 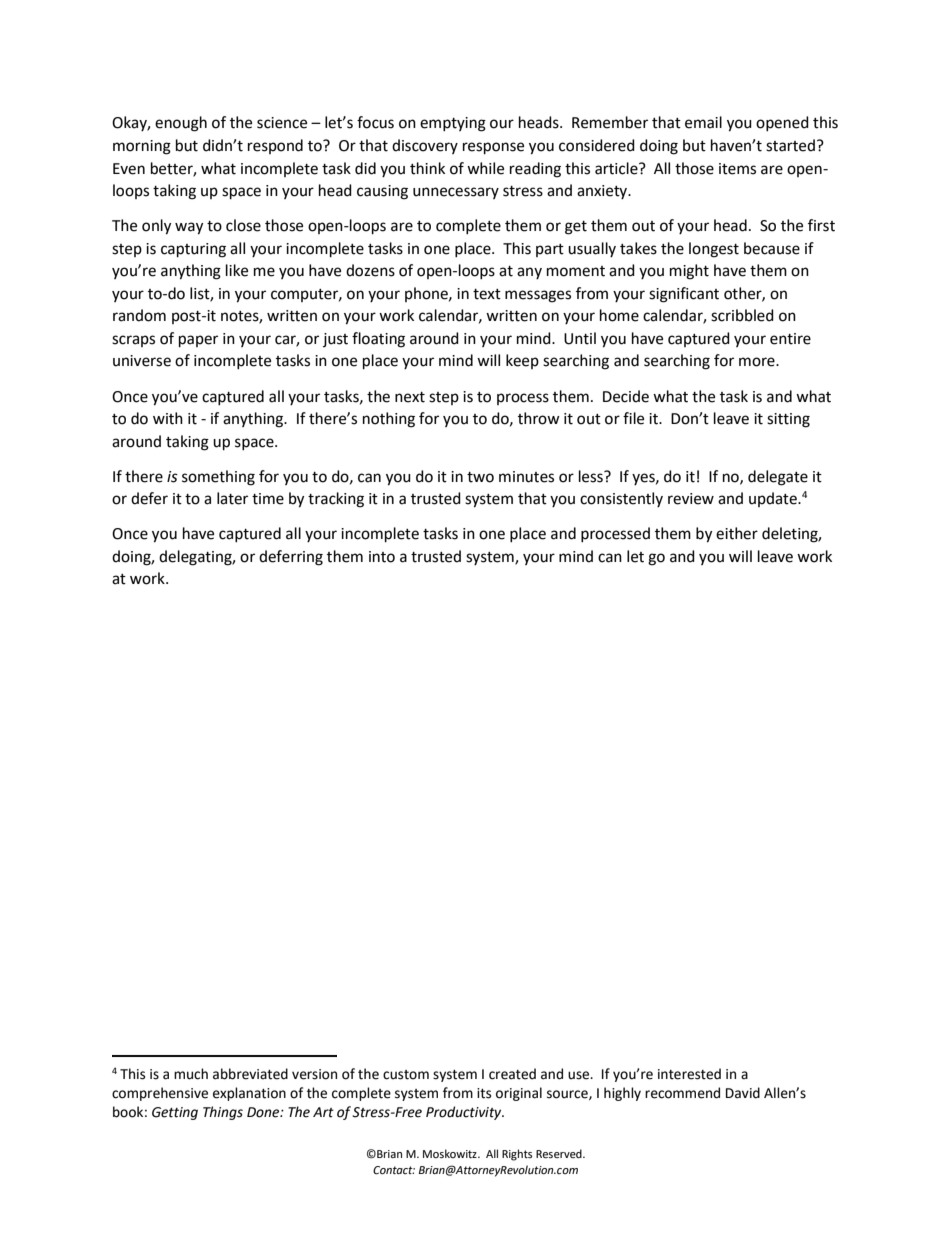 What do you see at coordinates (737, 533) in the screenshot?
I see `either` at bounding box center [737, 533].
